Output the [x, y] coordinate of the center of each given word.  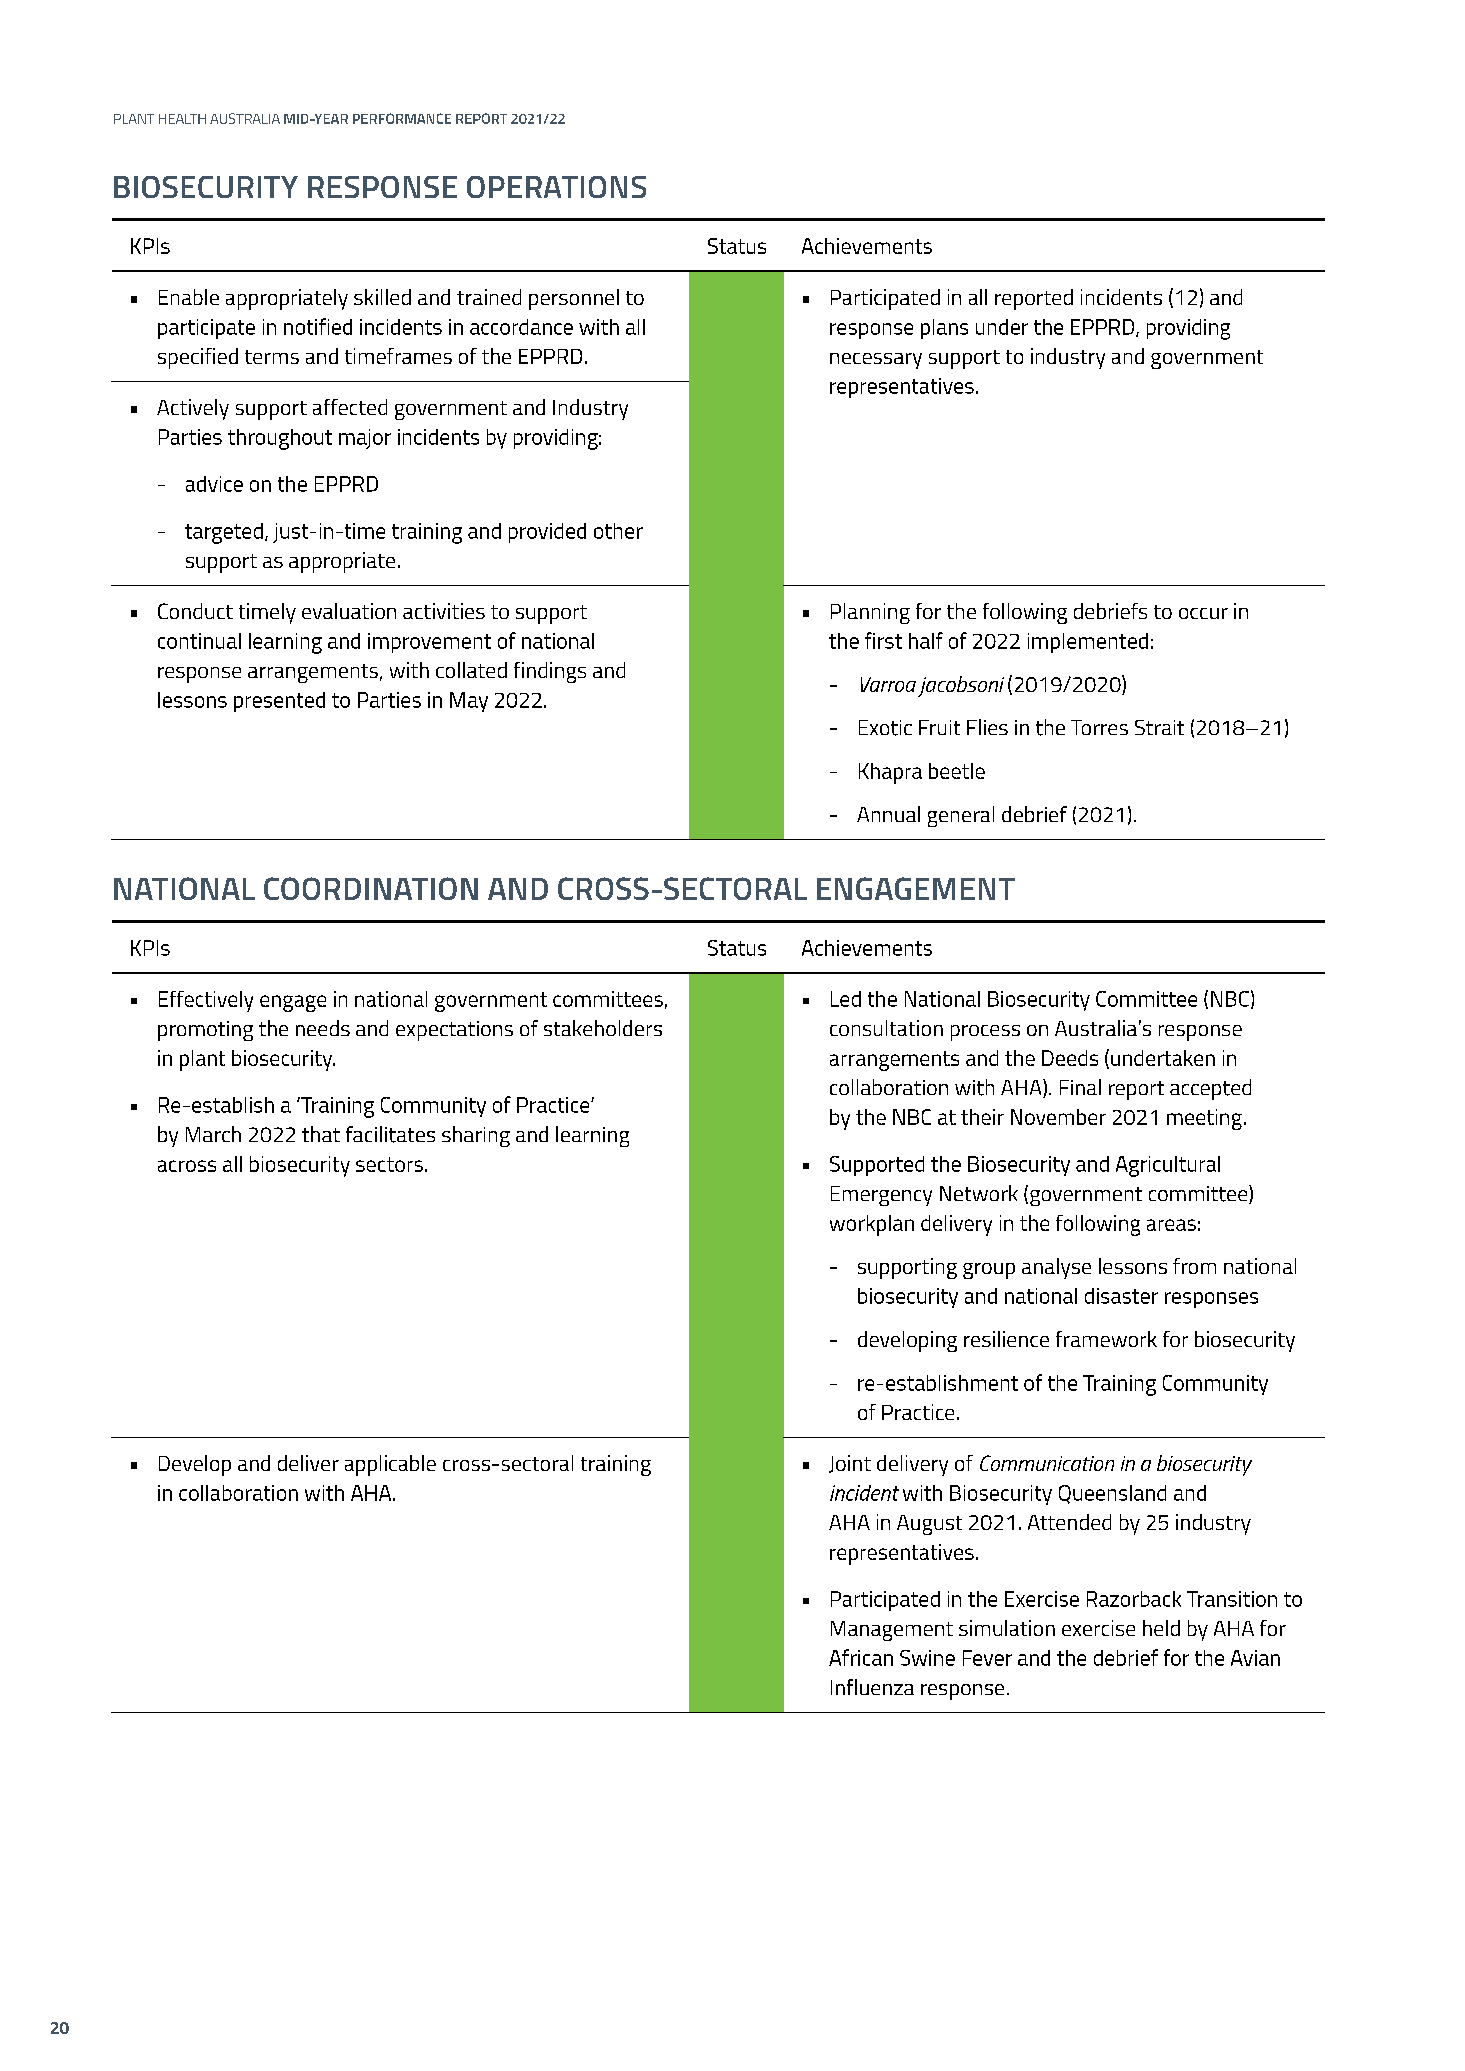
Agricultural [1168, 1166]
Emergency [881, 1196]
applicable [390, 1465]
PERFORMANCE [402, 118]
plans [944, 329]
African [861, 1657]
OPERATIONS [556, 187]
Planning [870, 613]
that [321, 1134]
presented [279, 702]
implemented [1088, 643]
